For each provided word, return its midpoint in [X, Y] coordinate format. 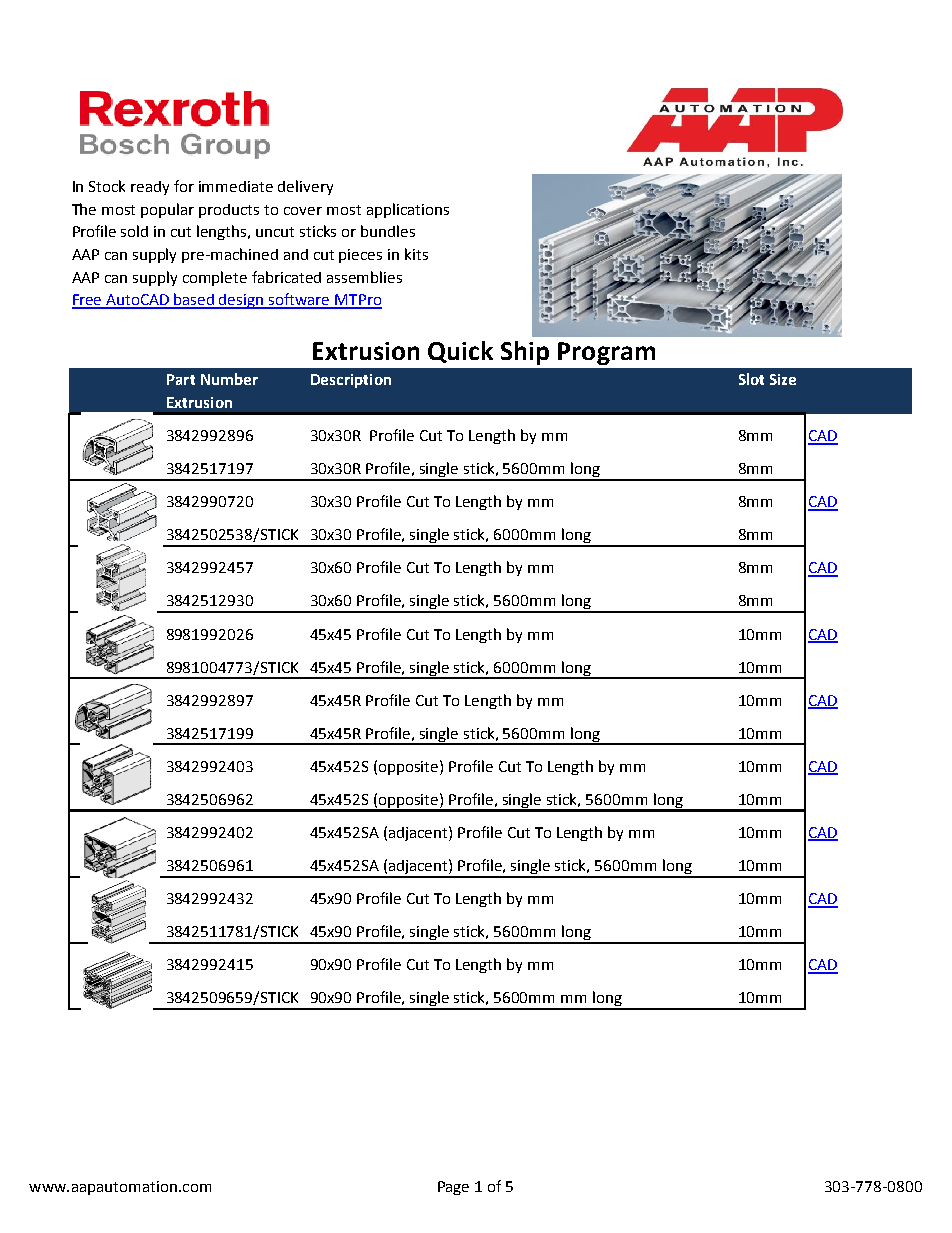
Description [351, 381]
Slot [751, 379]
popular [167, 210]
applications [408, 210]
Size [783, 379]
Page [453, 1188]
